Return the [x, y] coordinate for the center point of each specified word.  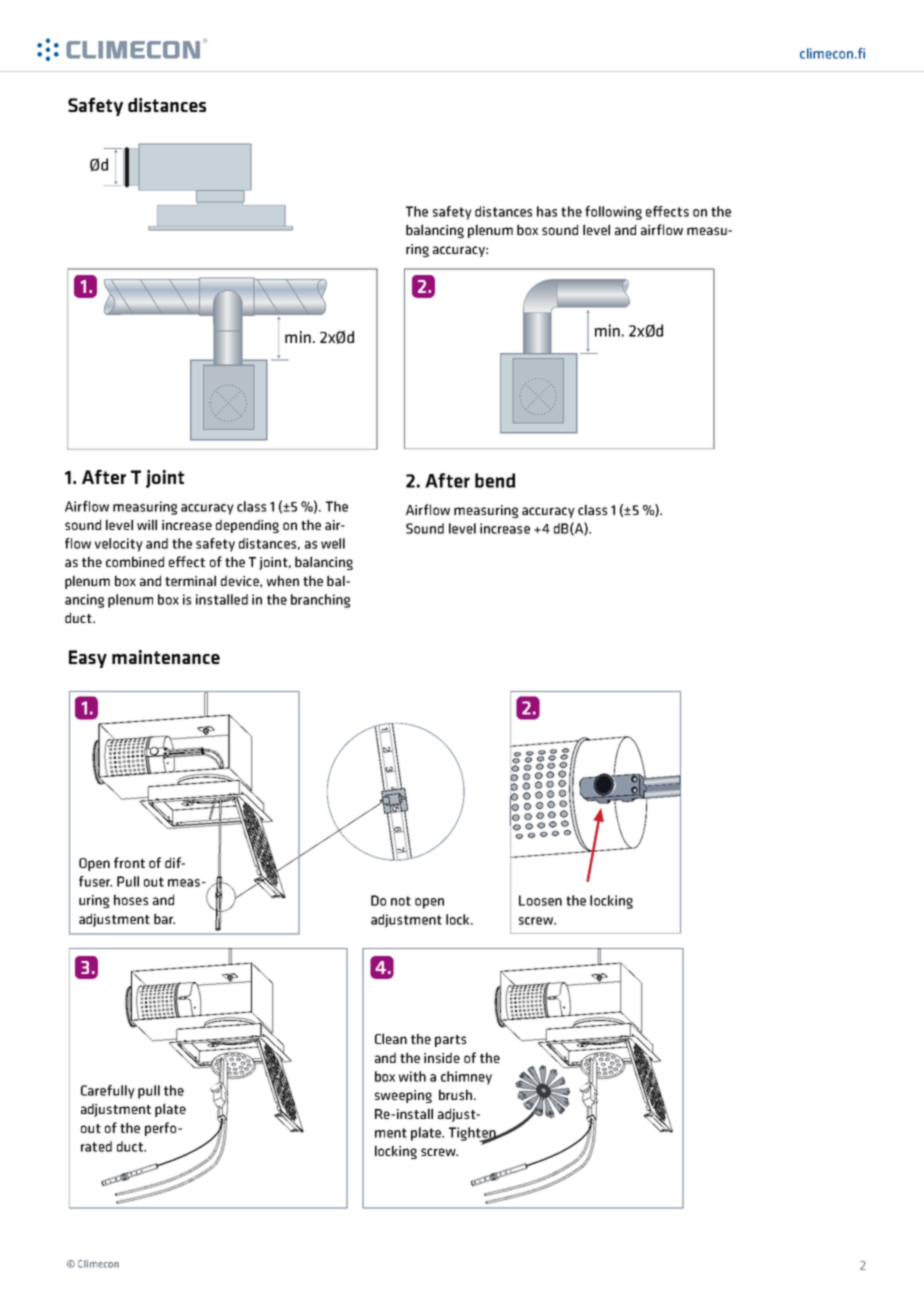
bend [495, 480]
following [613, 213]
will [147, 524]
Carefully [108, 1092]
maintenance [166, 657]
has [547, 211]
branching [320, 601]
